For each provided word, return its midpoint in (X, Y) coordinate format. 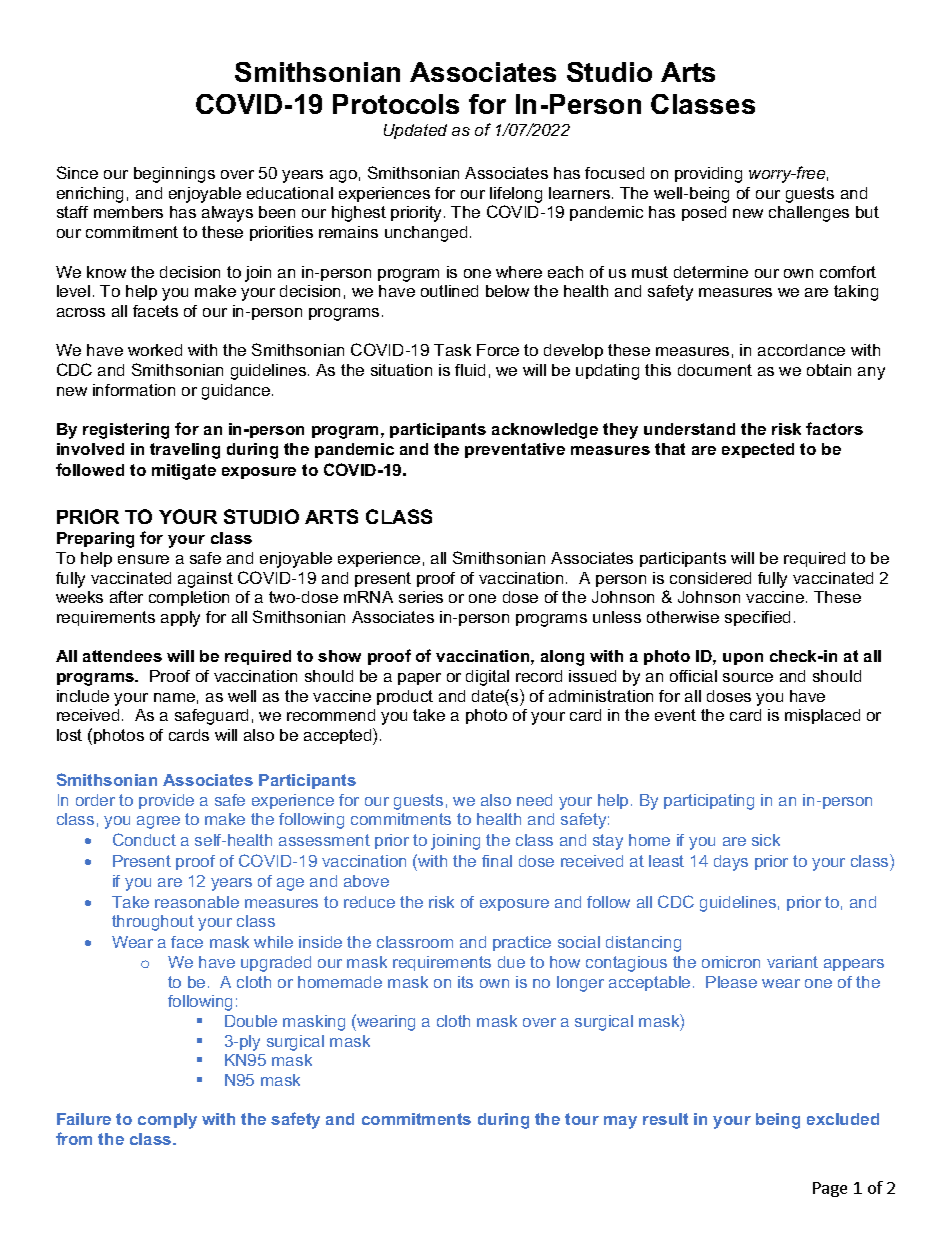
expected (758, 450)
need (534, 800)
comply (167, 1121)
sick (766, 840)
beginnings (174, 175)
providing (708, 175)
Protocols (396, 104)
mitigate (184, 472)
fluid (470, 370)
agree (158, 822)
